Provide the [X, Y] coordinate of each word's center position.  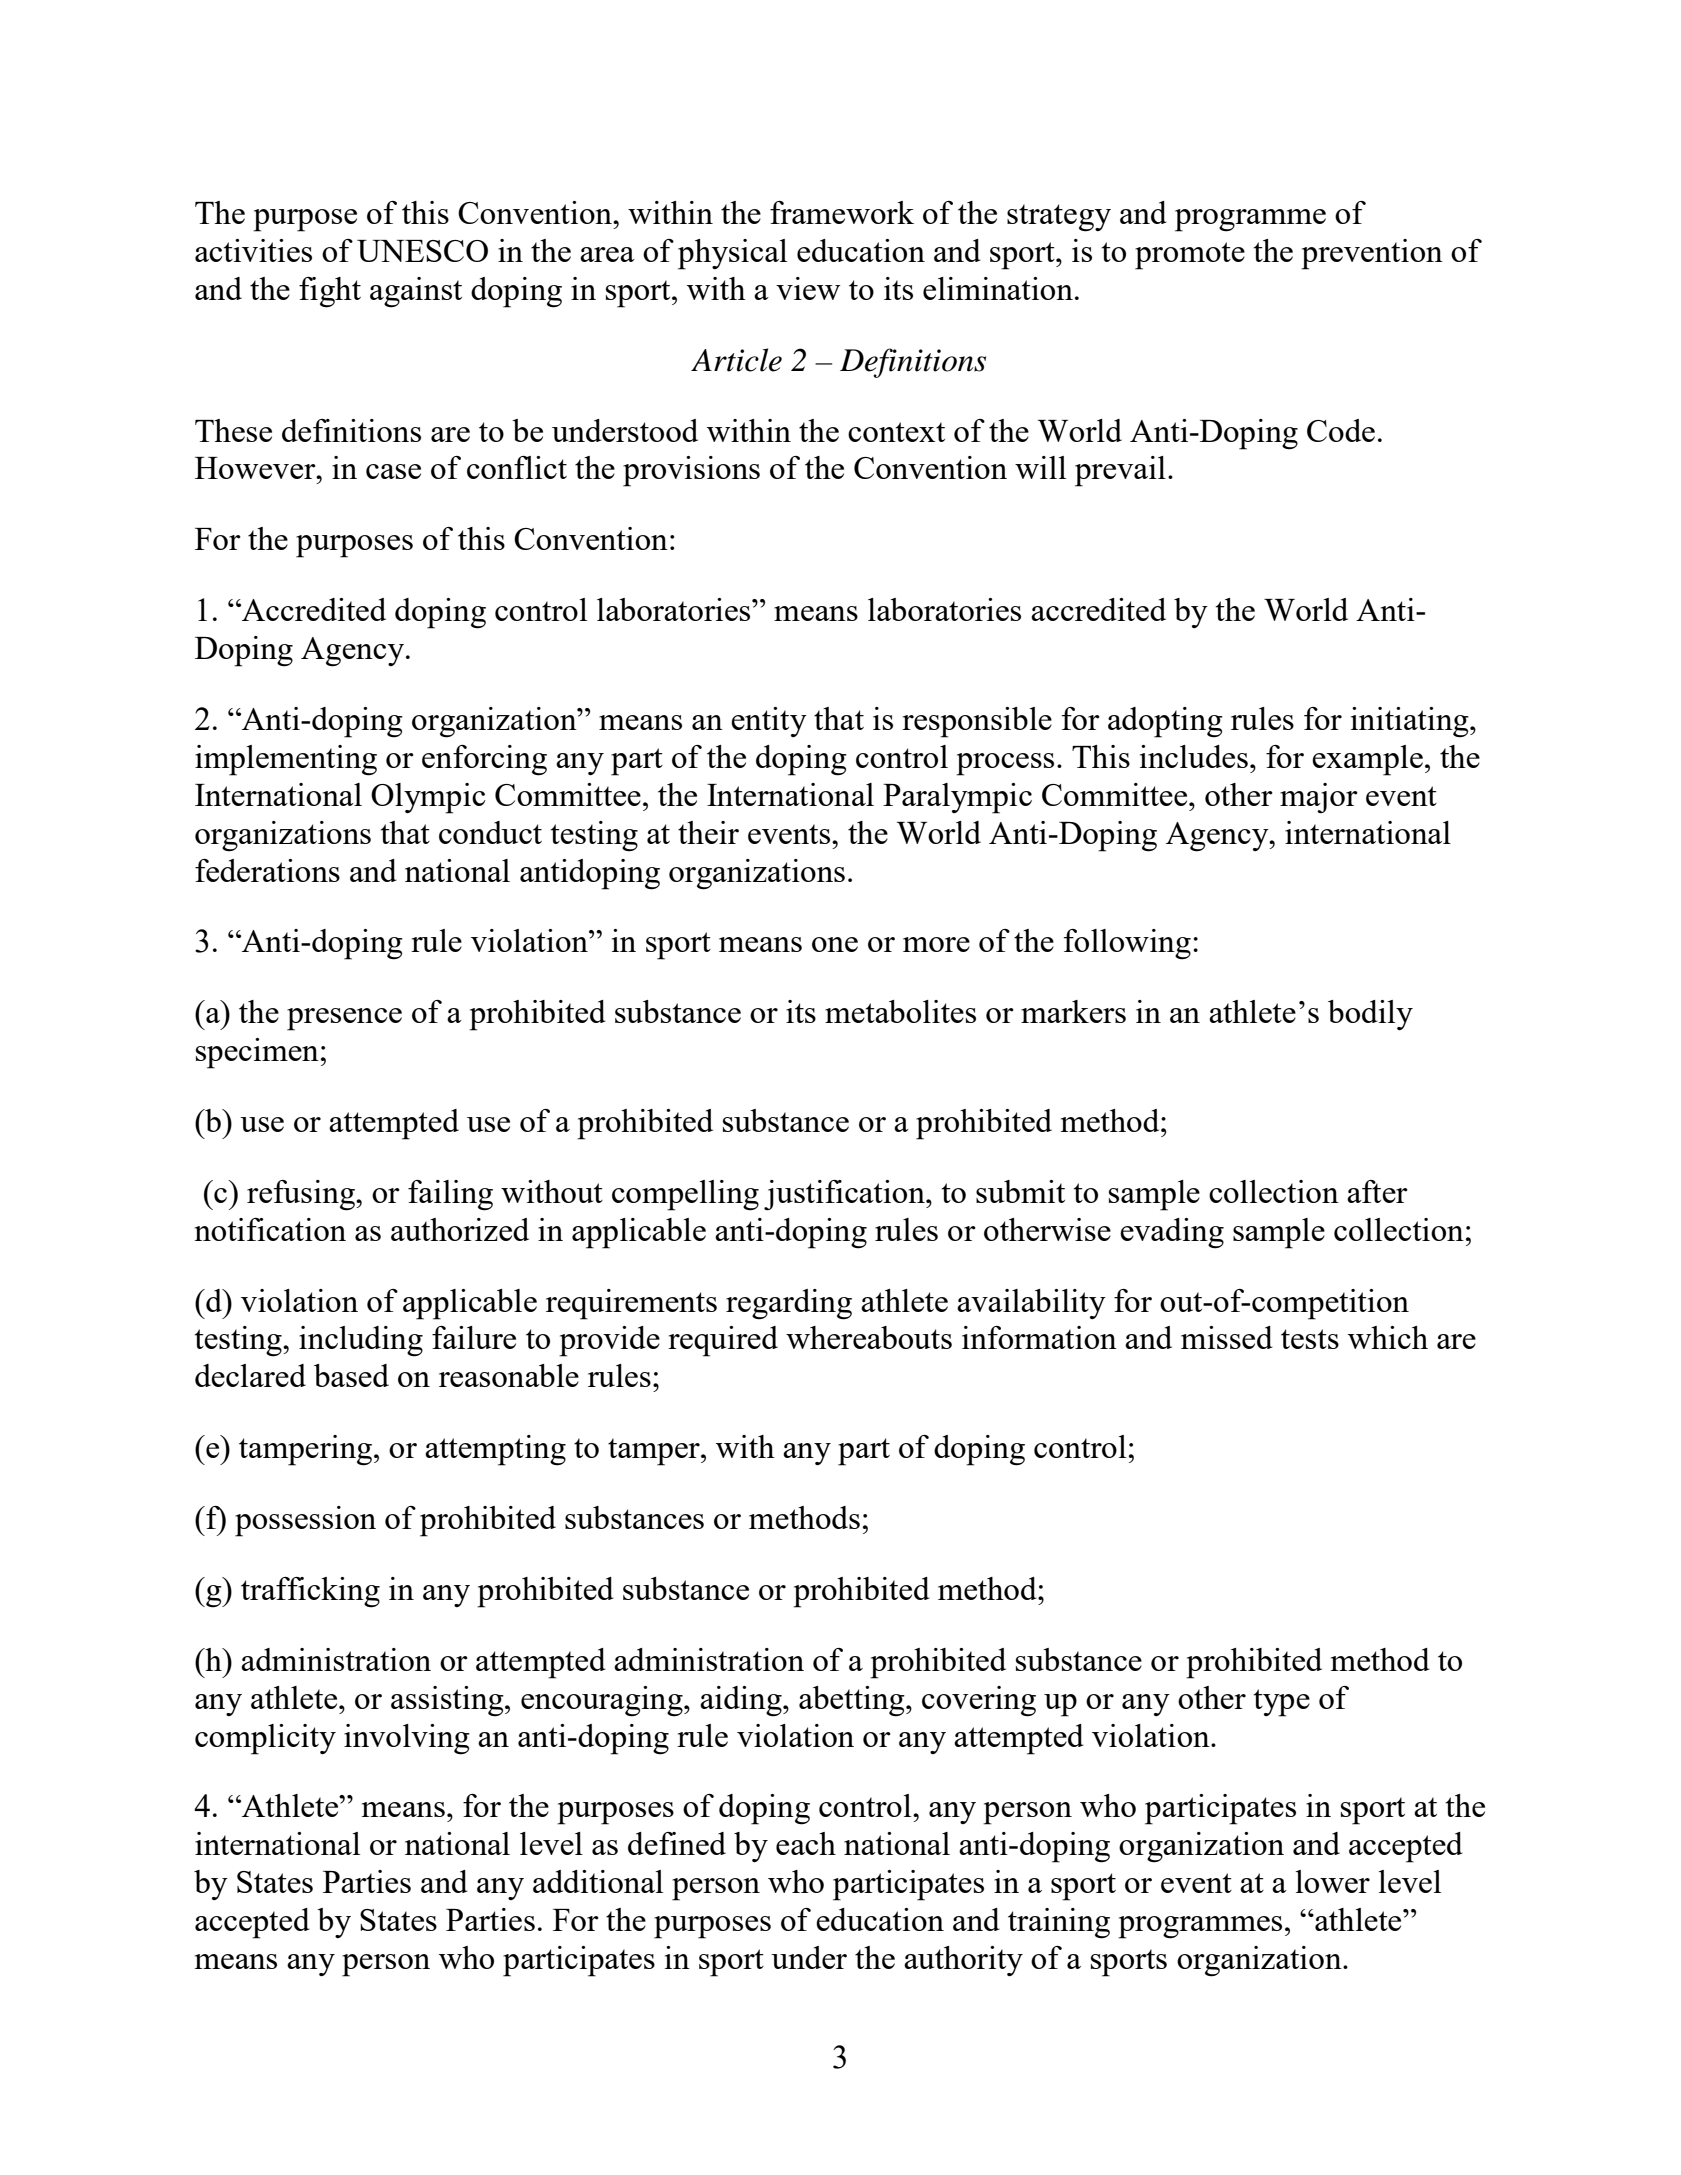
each [806, 1843]
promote [1190, 256]
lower [1333, 1881]
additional [598, 1881]
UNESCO [422, 251]
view [808, 288]
